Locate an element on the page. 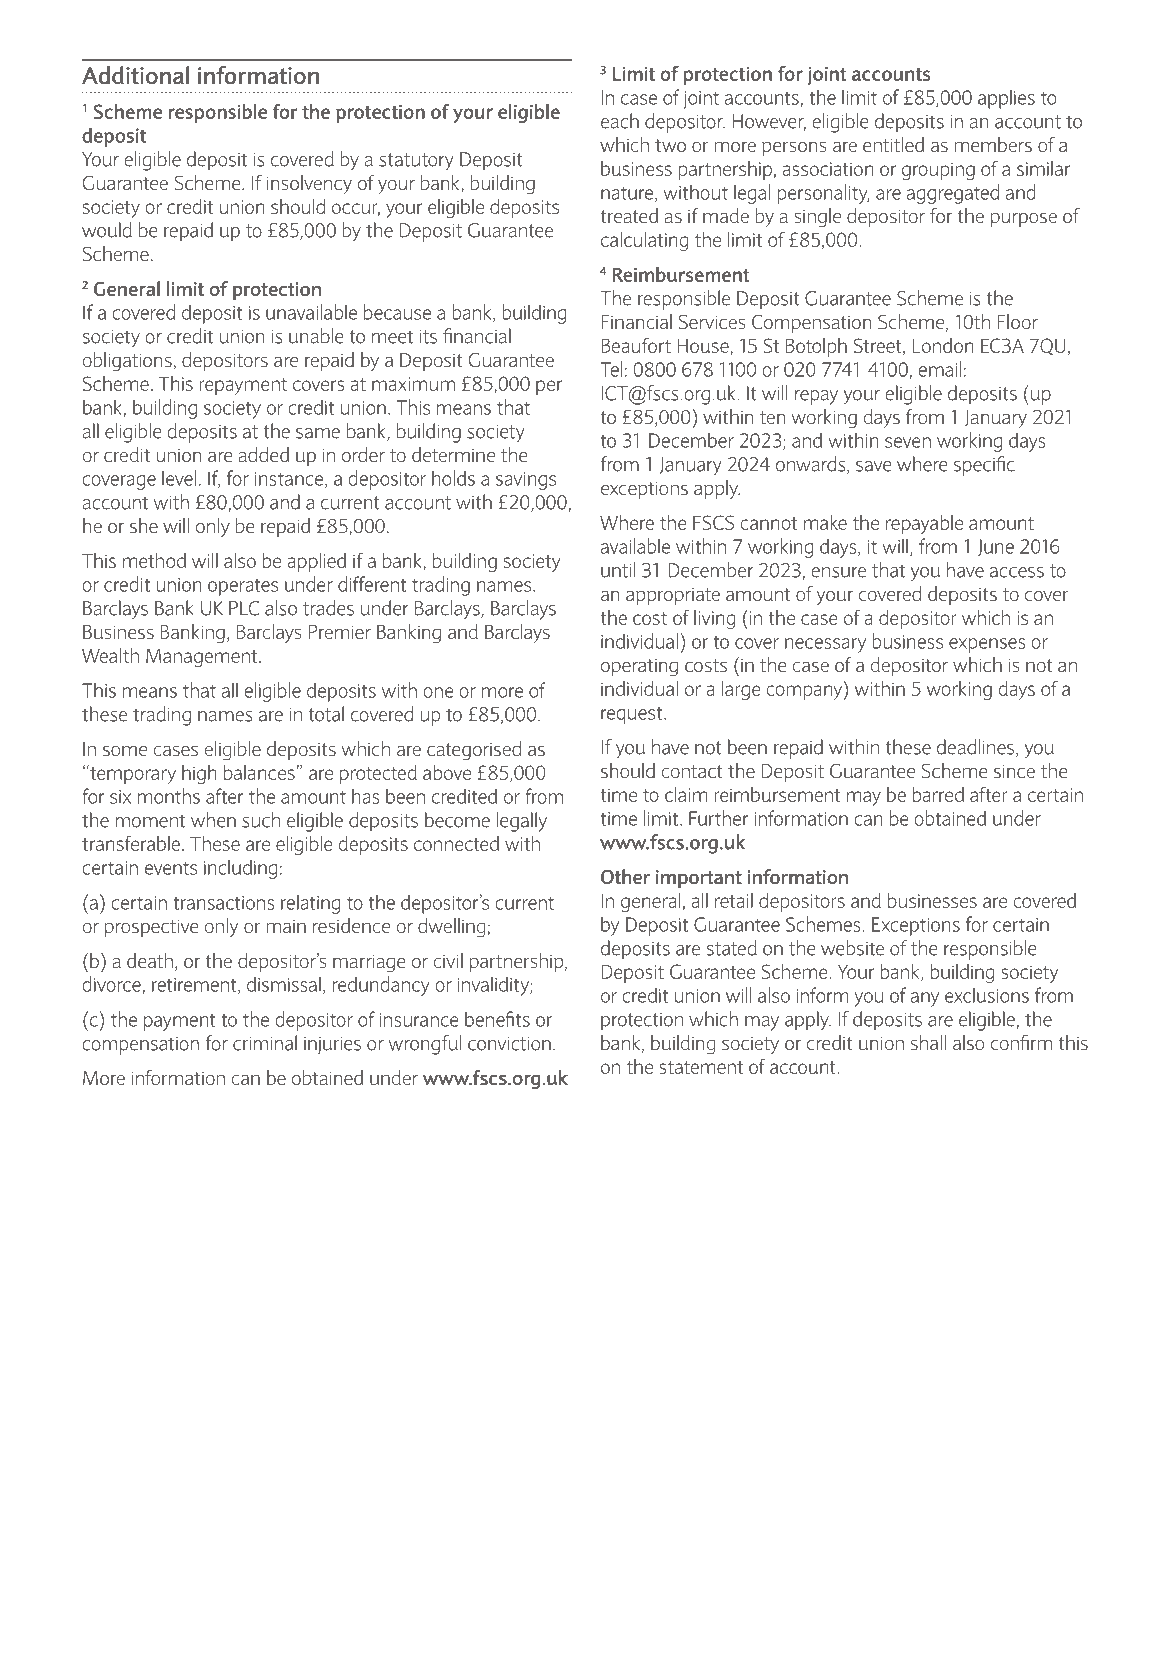 The image size is (1172, 1659). deadlines is located at coordinates (977, 748).
